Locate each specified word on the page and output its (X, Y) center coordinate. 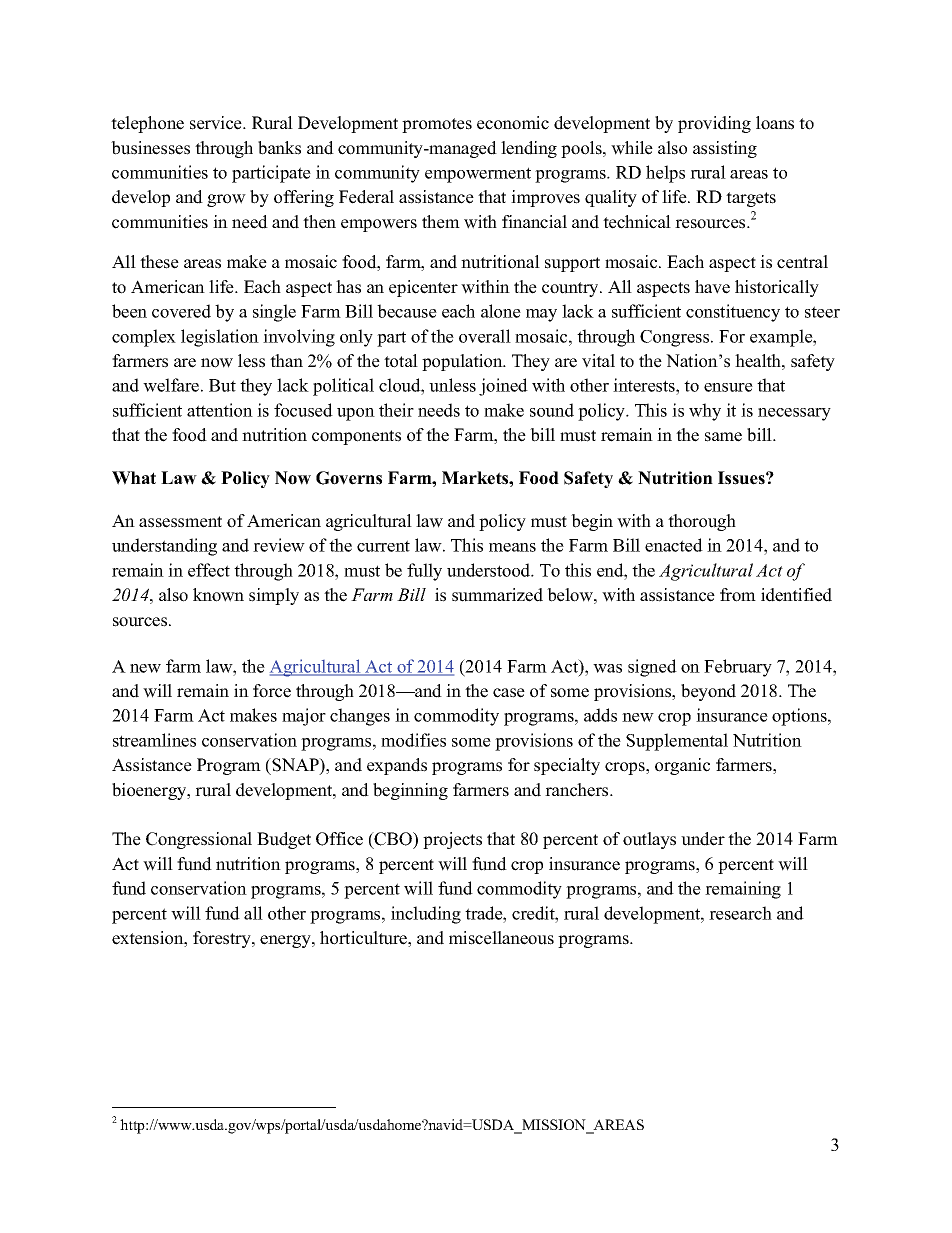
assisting (725, 149)
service (217, 123)
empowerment (478, 175)
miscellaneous (501, 938)
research (740, 913)
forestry (223, 939)
